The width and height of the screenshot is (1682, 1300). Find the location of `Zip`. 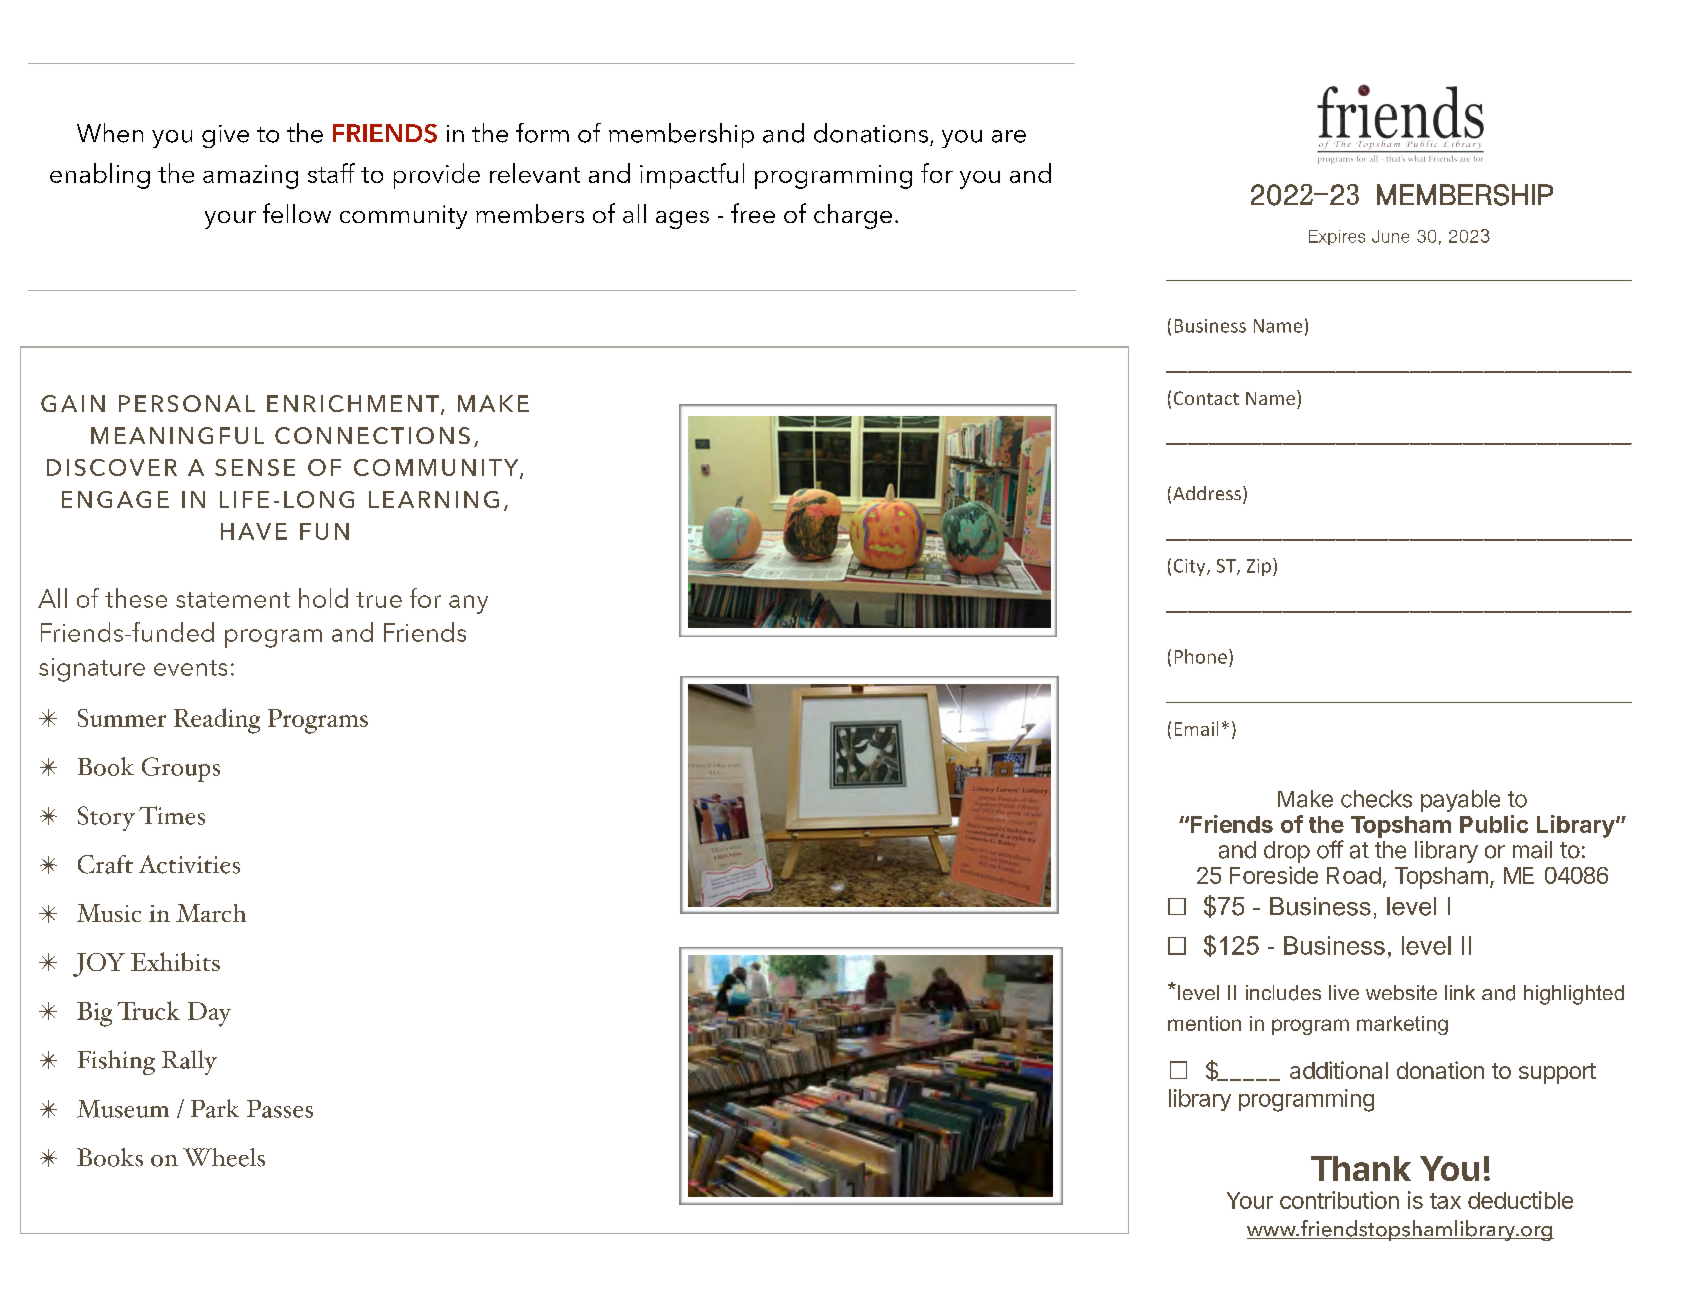

Zip is located at coordinates (1259, 567).
